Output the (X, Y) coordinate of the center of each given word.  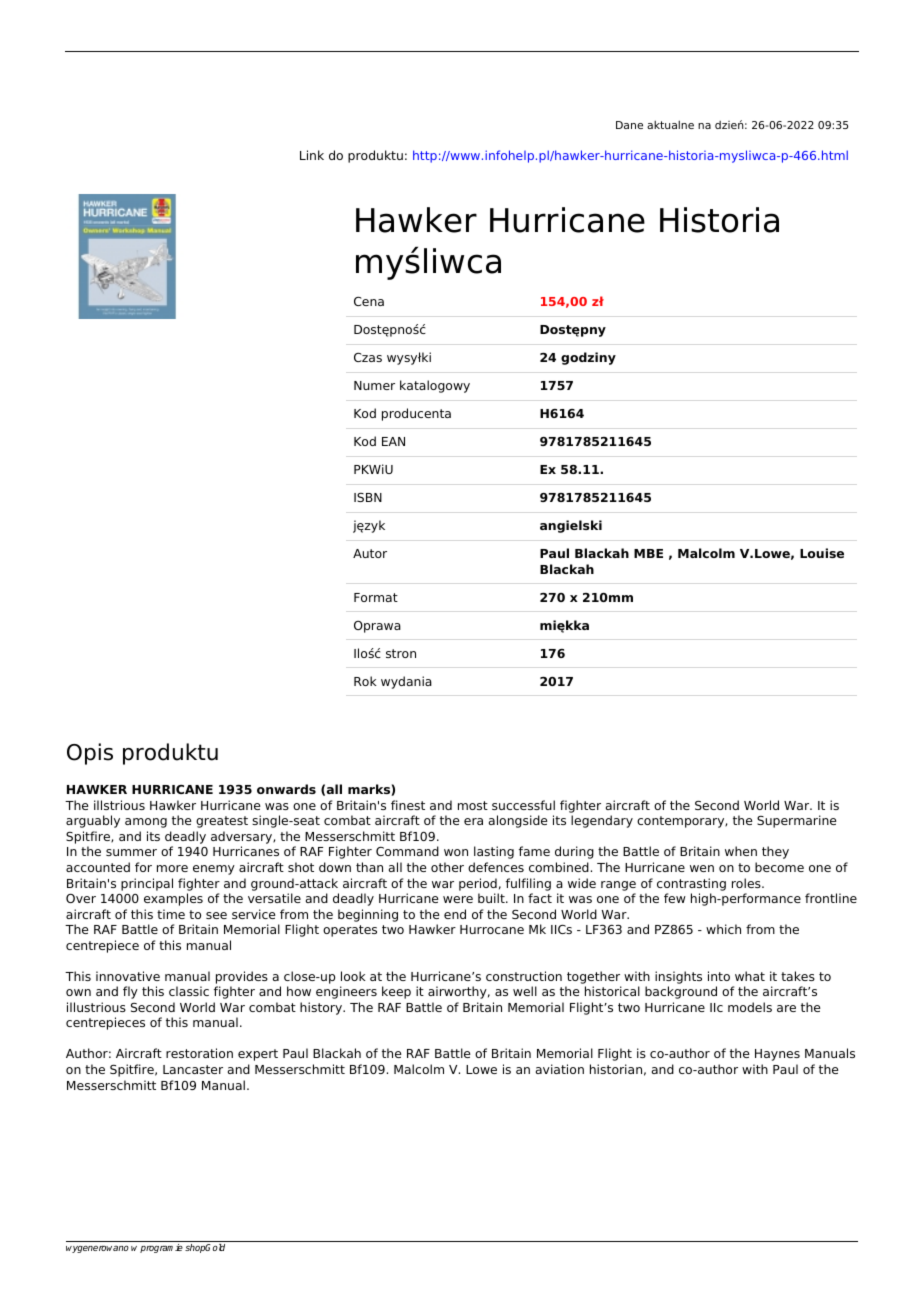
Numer (374, 385)
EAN (393, 441)
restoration (199, 1053)
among (146, 823)
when (741, 851)
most (473, 805)
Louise (822, 553)
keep (396, 992)
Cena (369, 301)
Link (312, 155)
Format (376, 597)
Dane (629, 125)
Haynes (777, 1055)
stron (401, 653)
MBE (648, 553)
